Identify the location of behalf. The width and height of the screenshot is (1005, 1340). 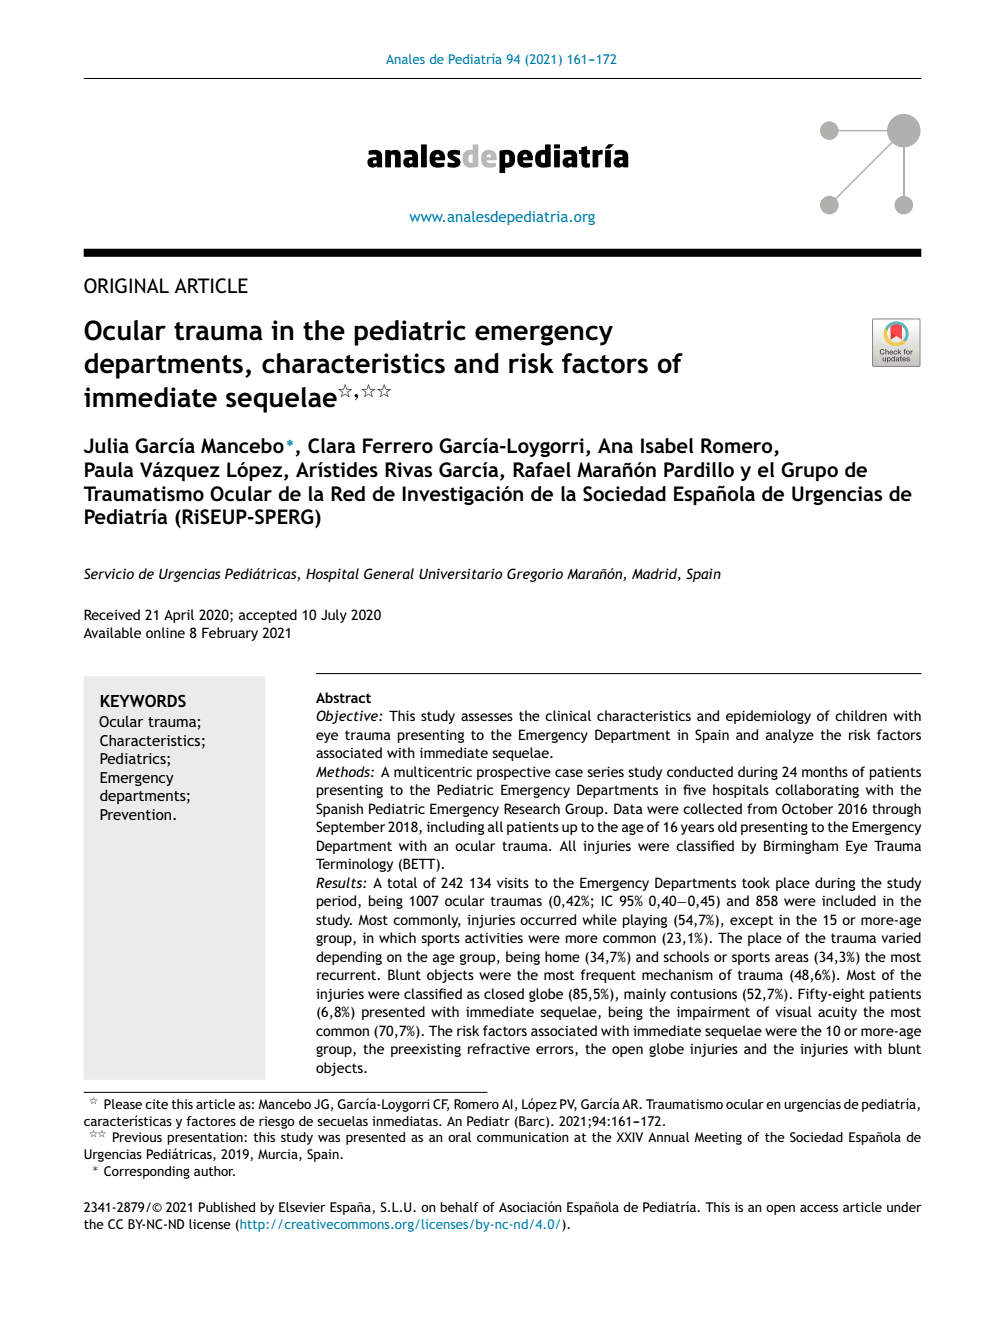
(459, 1207).
